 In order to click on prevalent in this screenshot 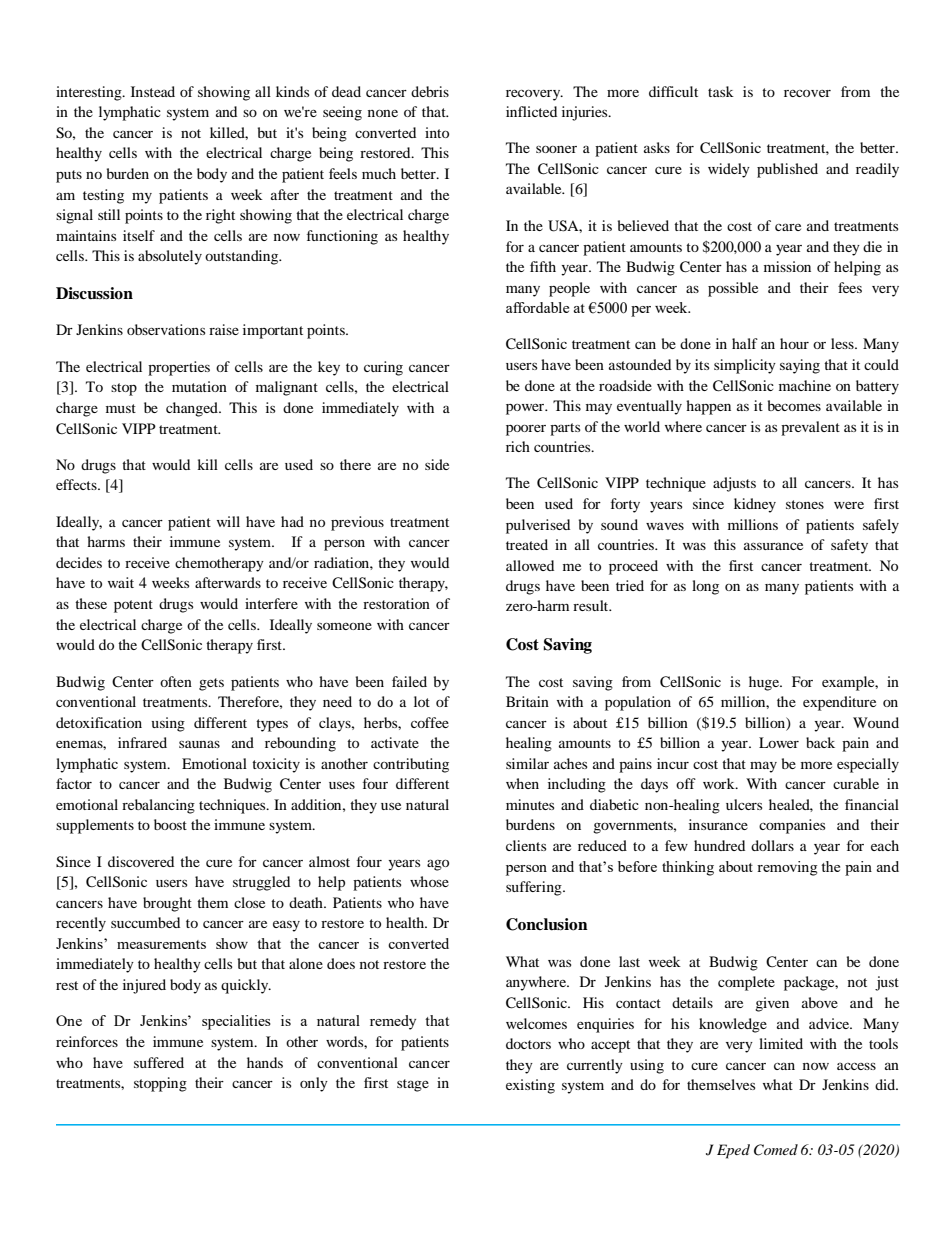, I will do `click(810, 428)`.
